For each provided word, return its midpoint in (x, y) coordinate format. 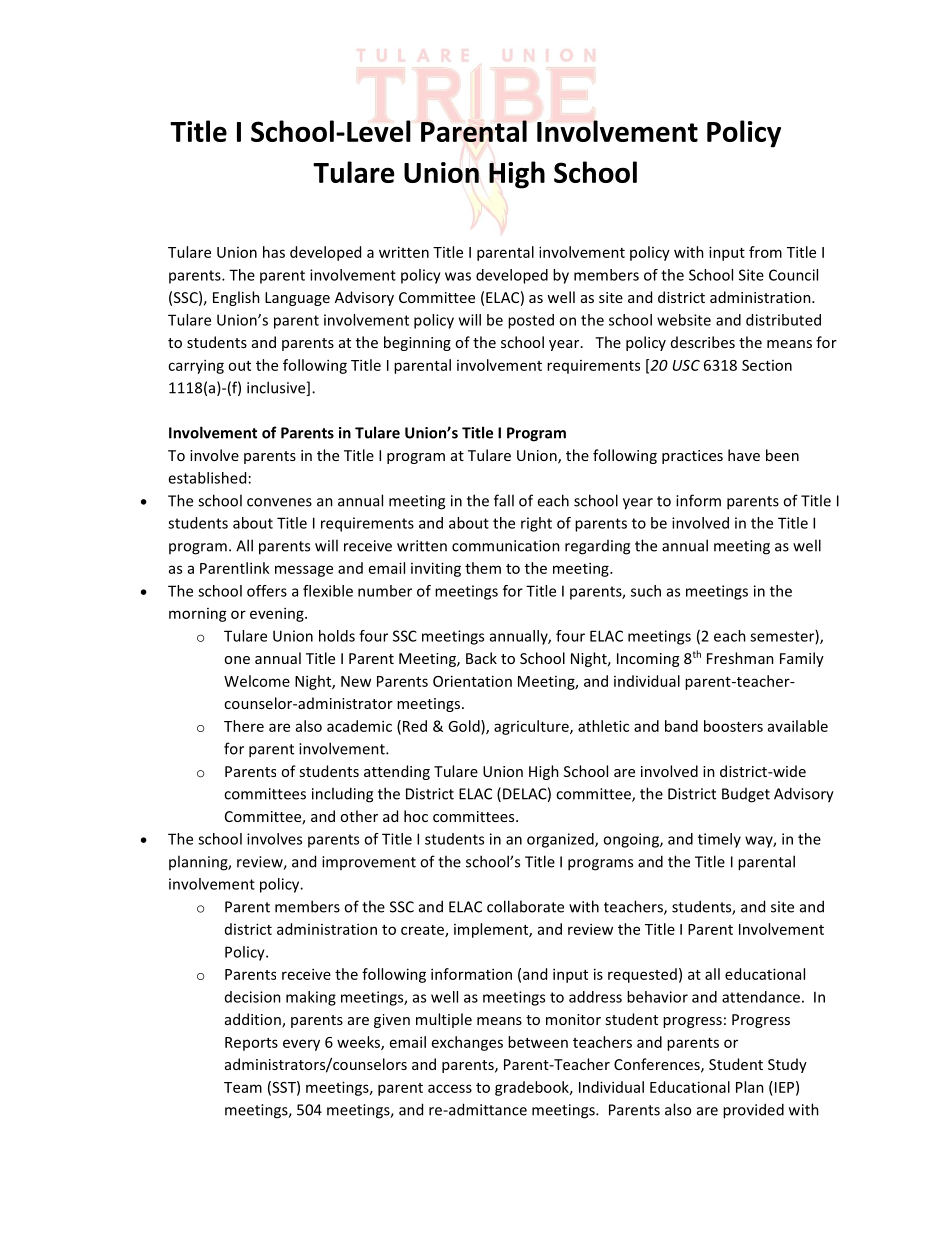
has (274, 252)
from (765, 252)
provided (753, 1111)
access (450, 1088)
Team (243, 1087)
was (458, 276)
